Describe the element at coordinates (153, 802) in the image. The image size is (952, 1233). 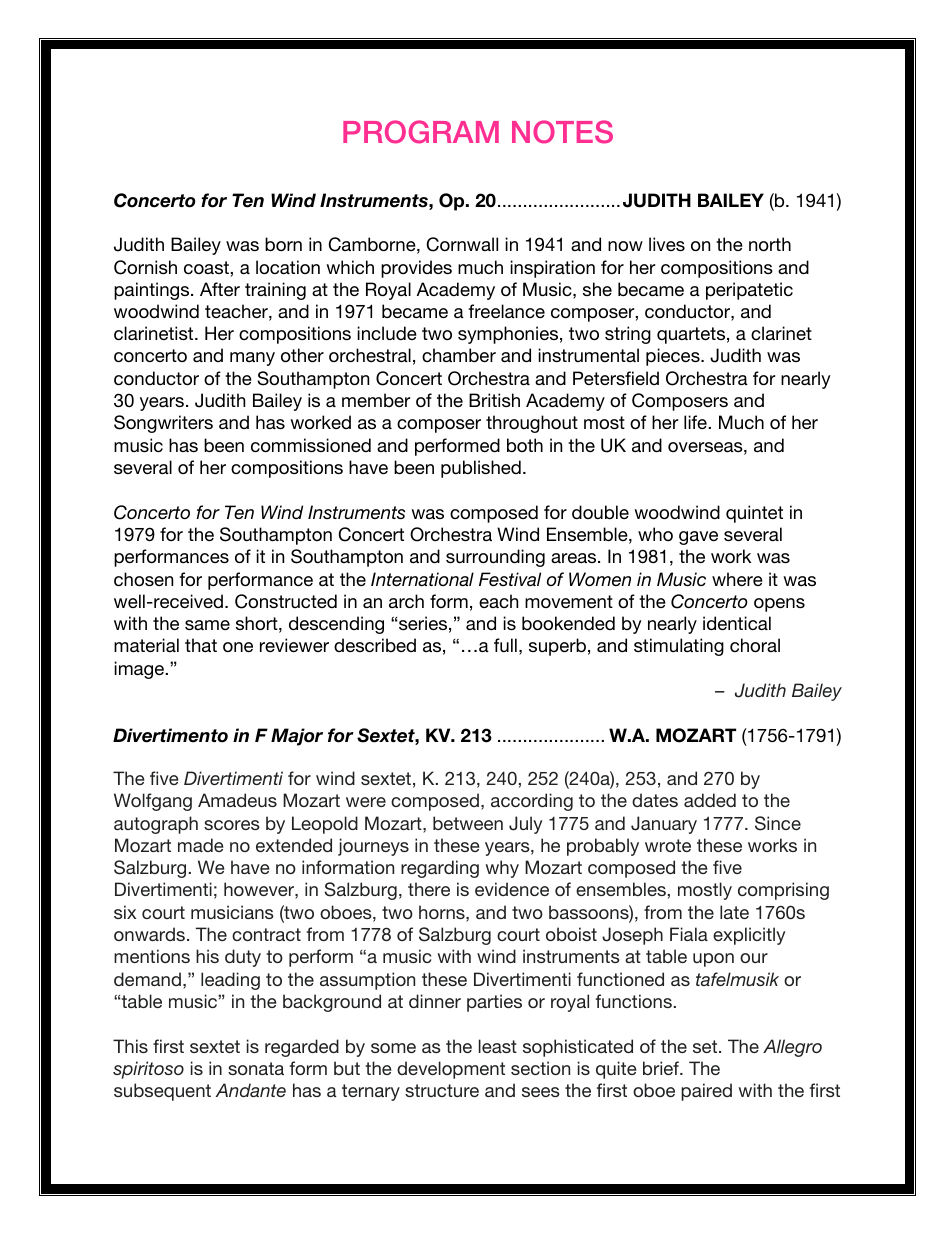
I see `Wolfgang` at that location.
